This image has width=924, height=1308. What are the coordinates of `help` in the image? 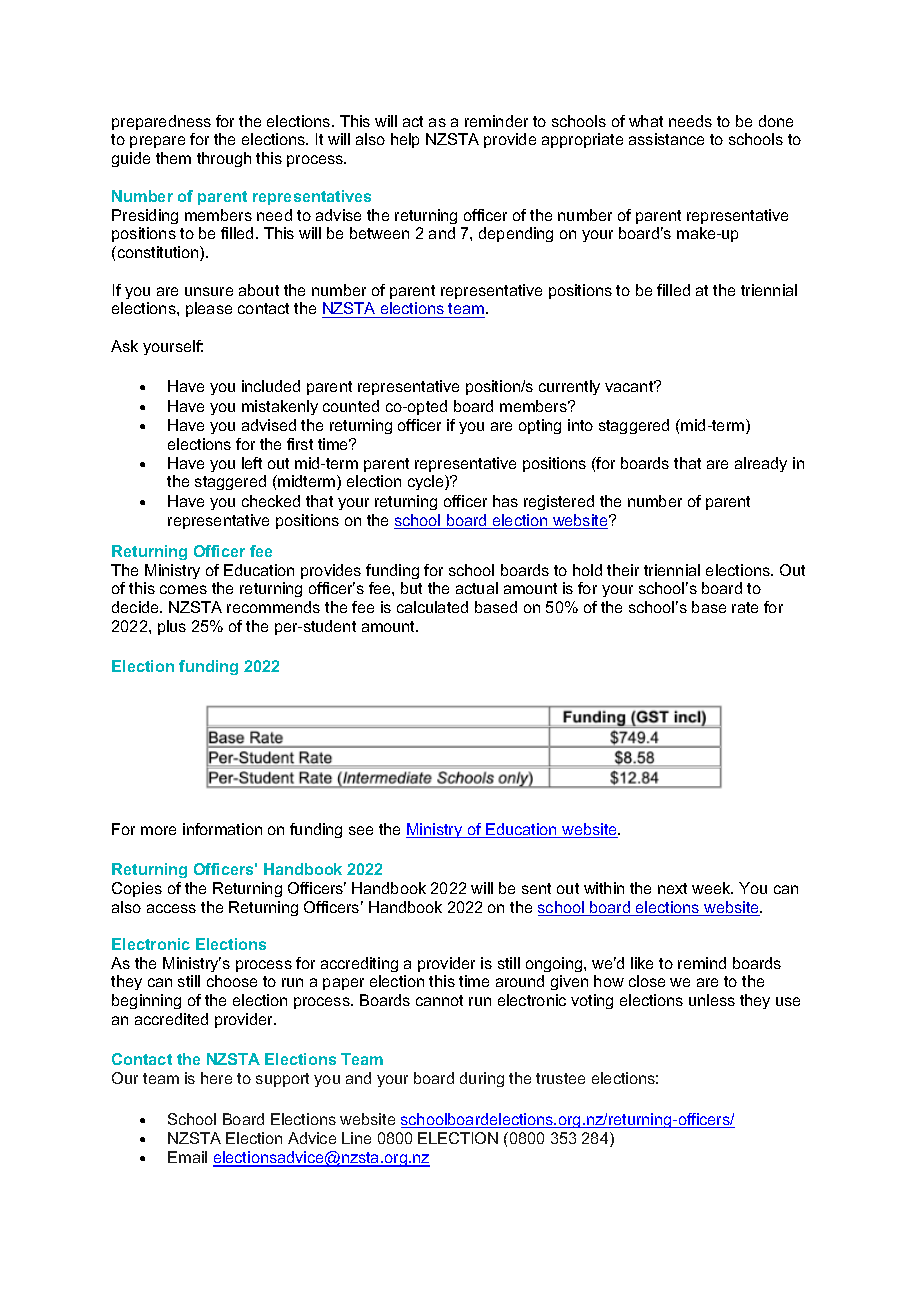 It's located at (405, 140).
